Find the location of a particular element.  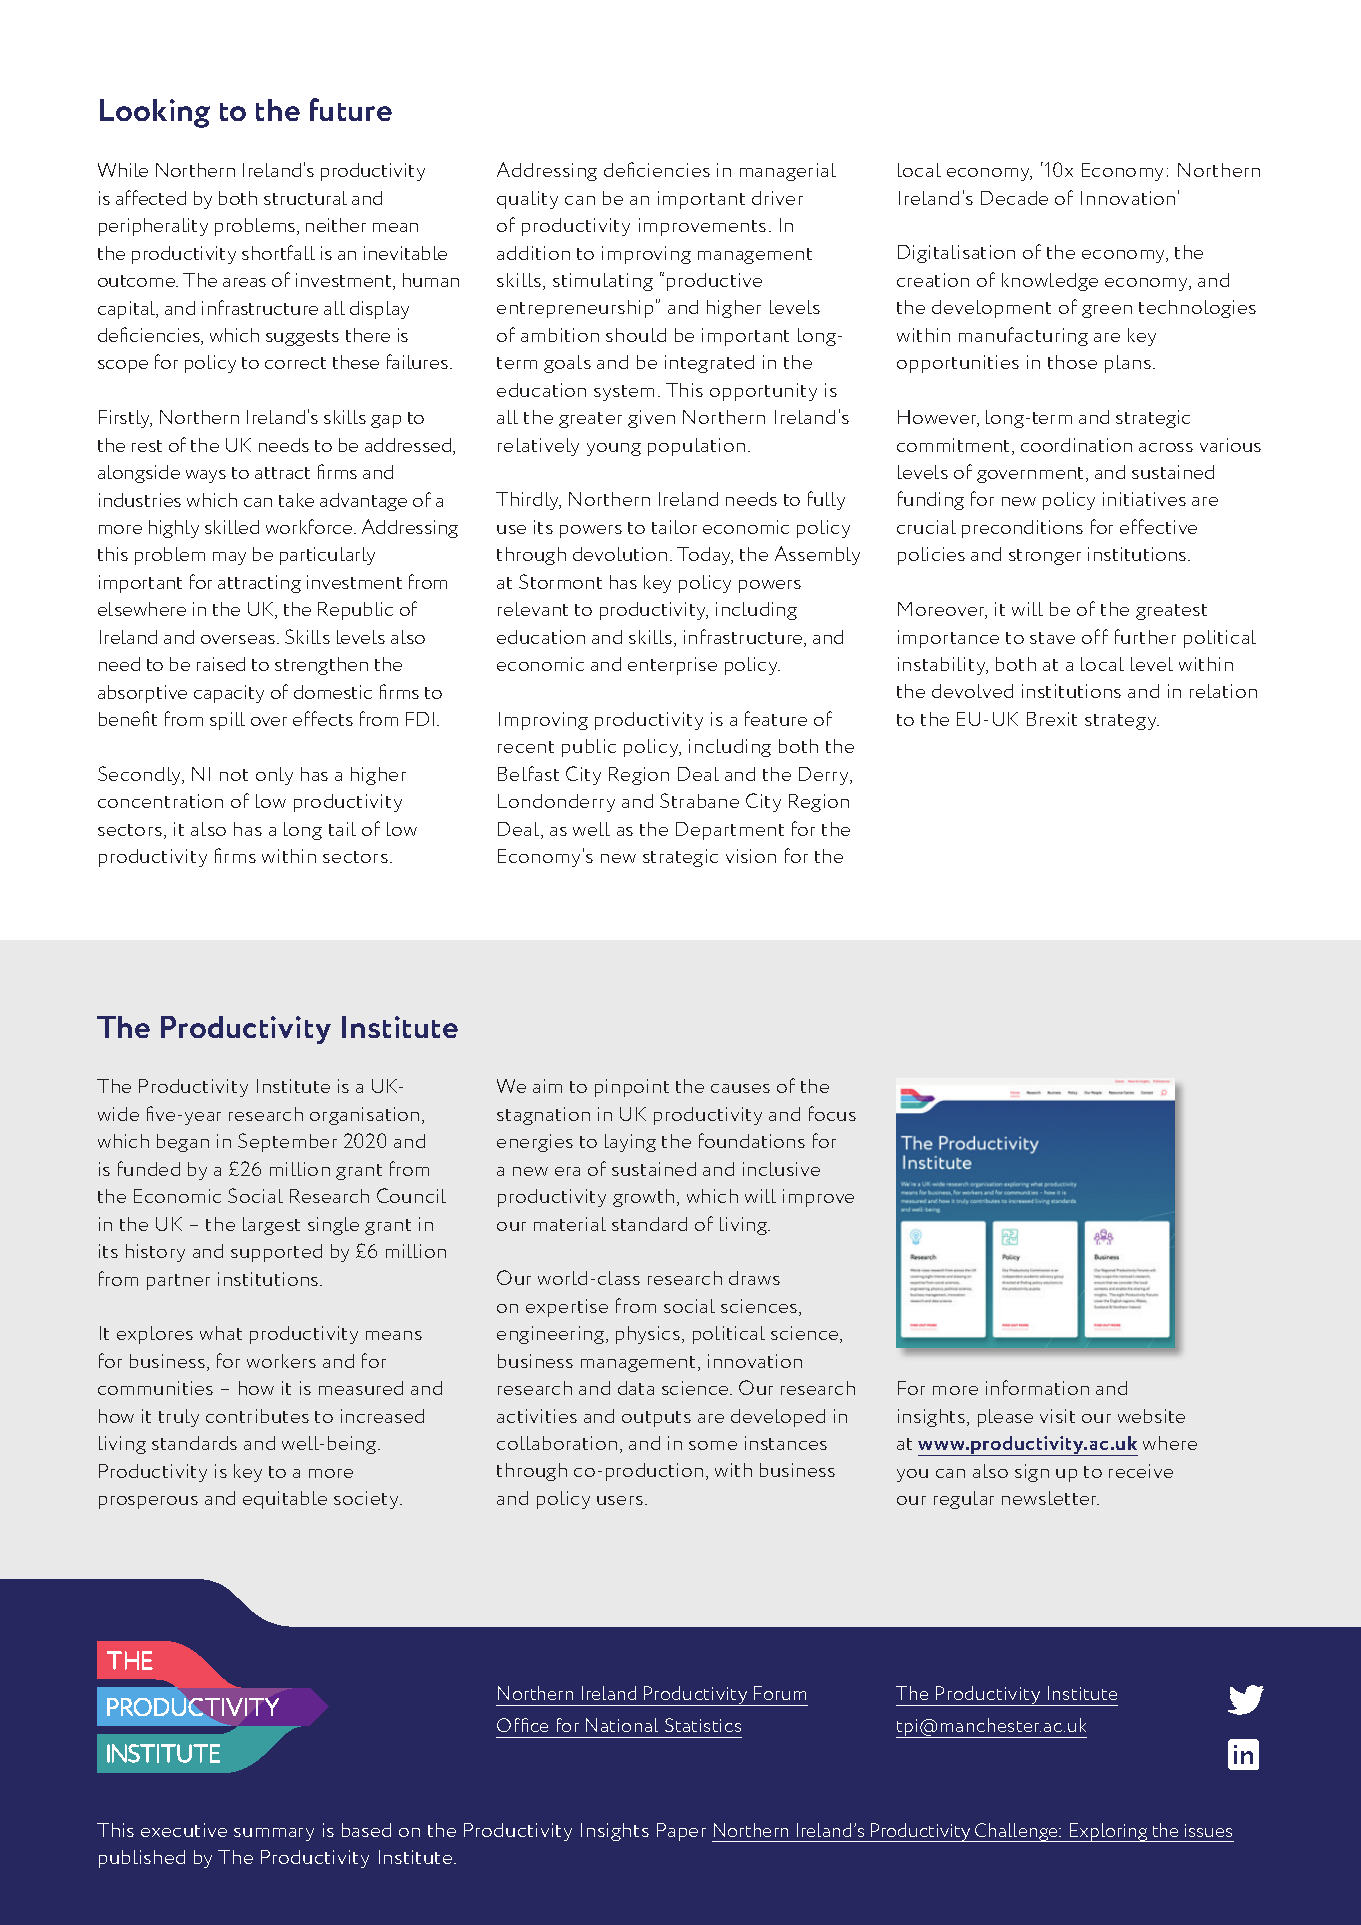

supported is located at coordinates (276, 1253).
